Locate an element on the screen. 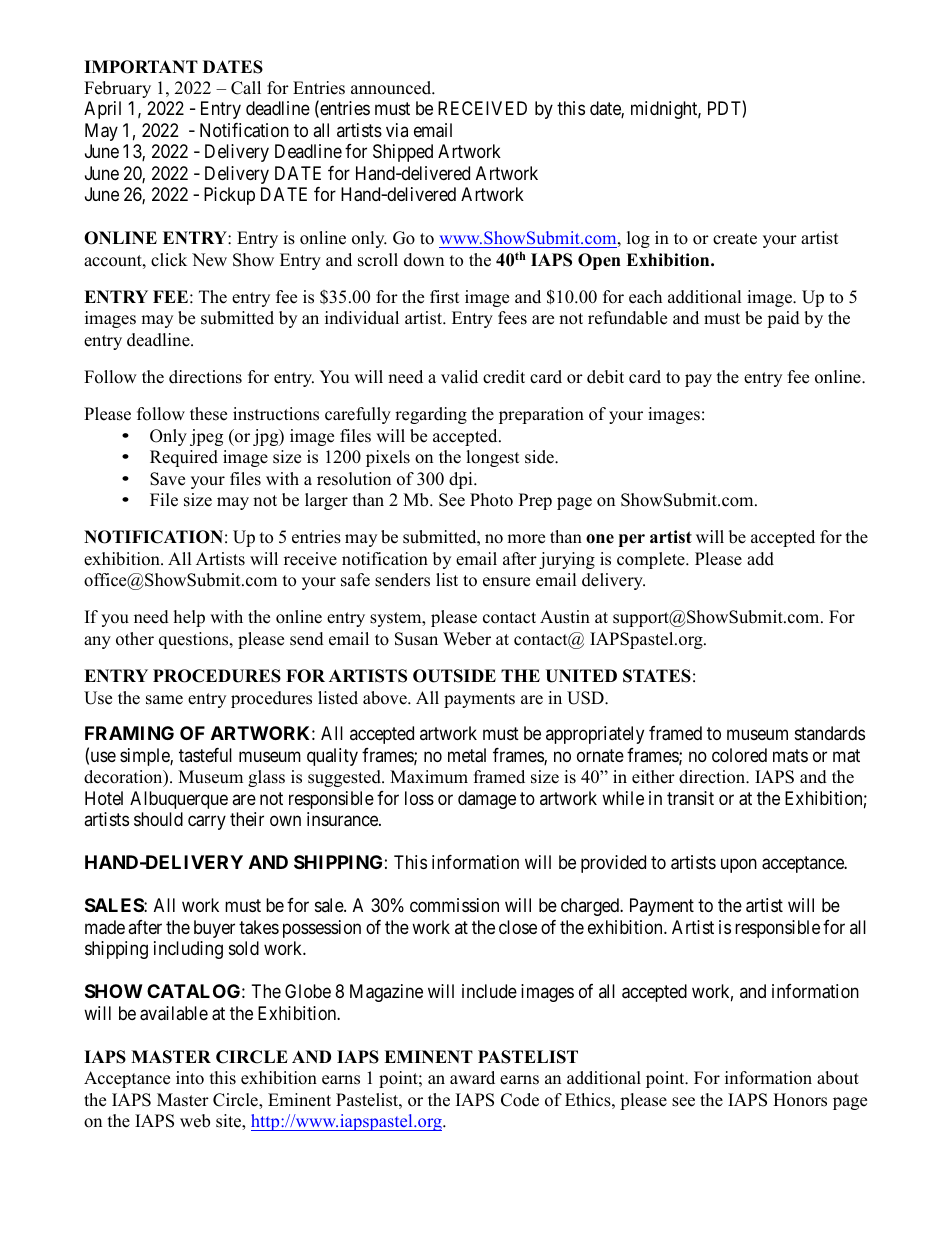  into is located at coordinates (190, 1078).
